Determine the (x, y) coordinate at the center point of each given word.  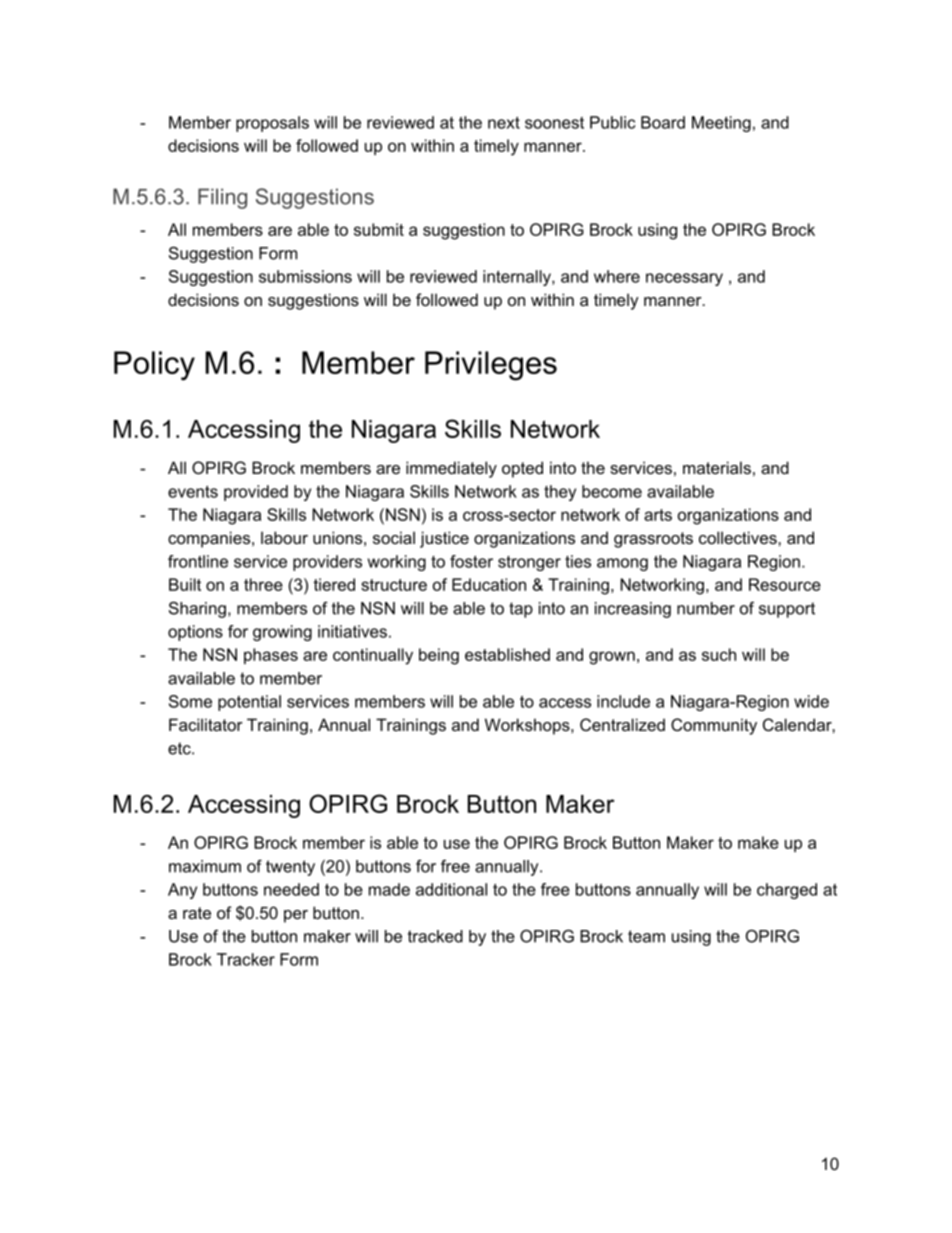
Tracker (246, 959)
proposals (272, 124)
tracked (435, 936)
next (504, 122)
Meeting (721, 124)
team (646, 936)
